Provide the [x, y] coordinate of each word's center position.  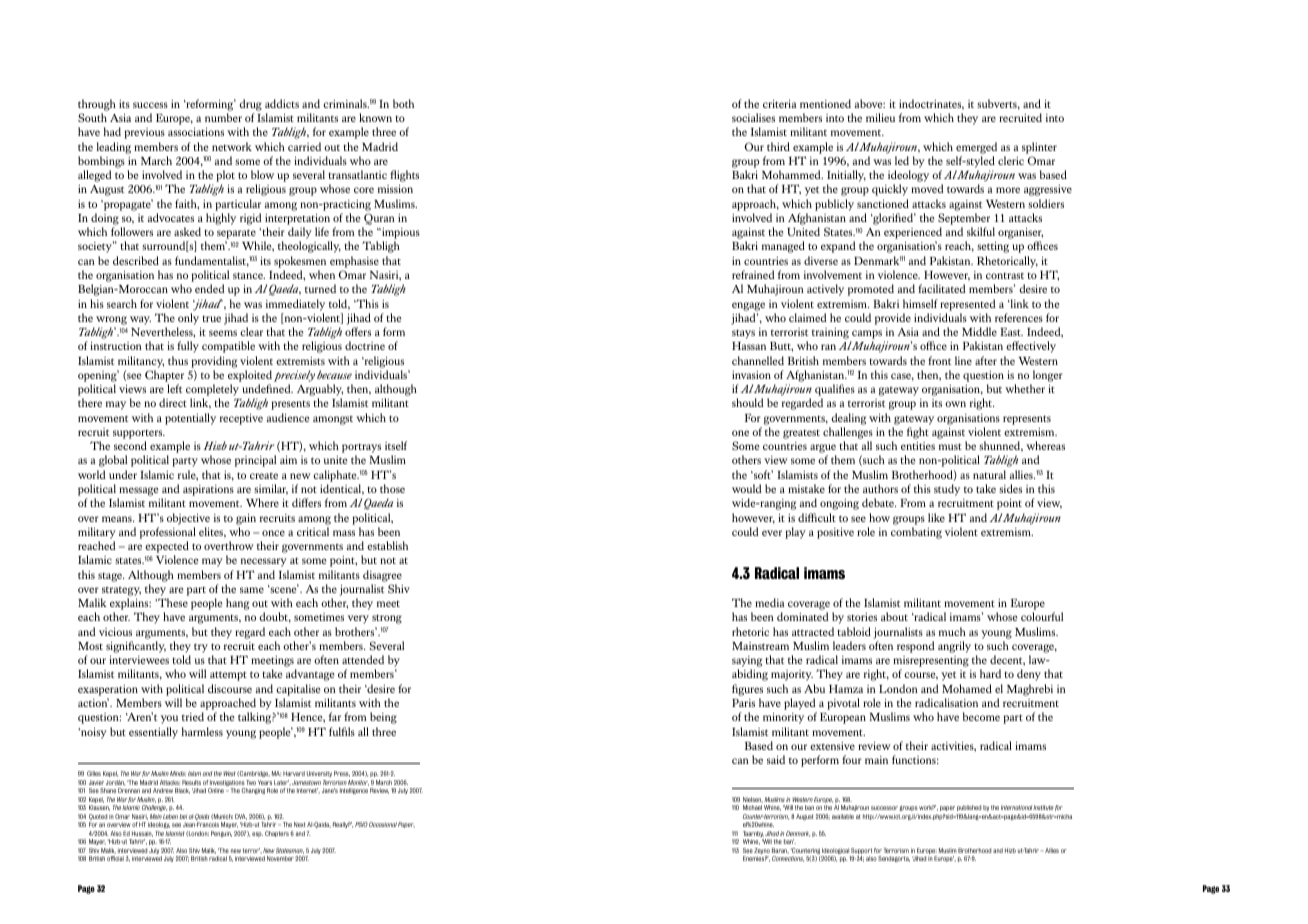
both [403, 103]
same [252, 590]
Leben [170, 816]
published [969, 808]
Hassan [749, 346]
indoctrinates [931, 104]
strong [387, 619]
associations [196, 132]
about [894, 616]
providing [214, 362]
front [939, 360]
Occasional [383, 824]
